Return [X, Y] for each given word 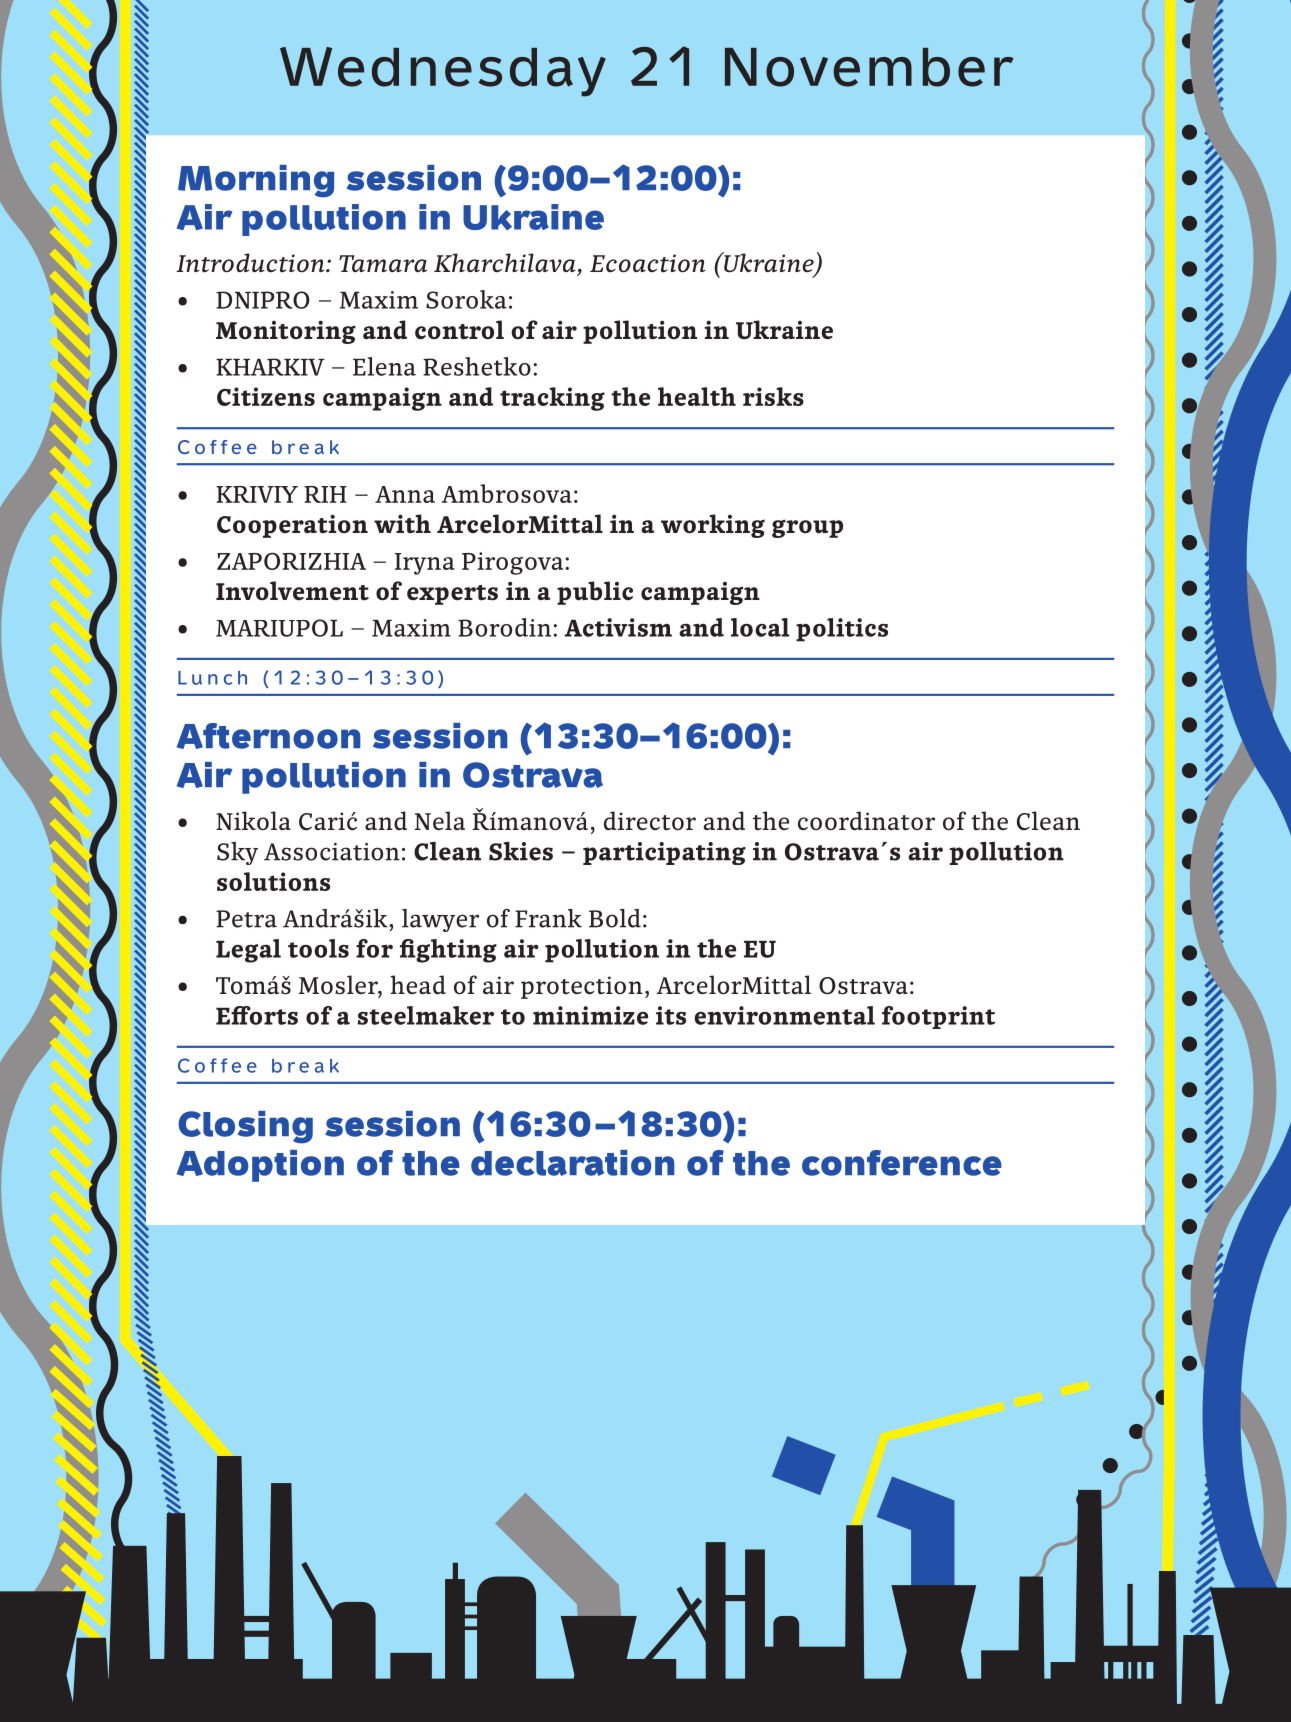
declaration [573, 1163]
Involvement [292, 591]
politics [842, 630]
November [869, 67]
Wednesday [443, 72]
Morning [256, 181]
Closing [245, 1127]
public [595, 593]
